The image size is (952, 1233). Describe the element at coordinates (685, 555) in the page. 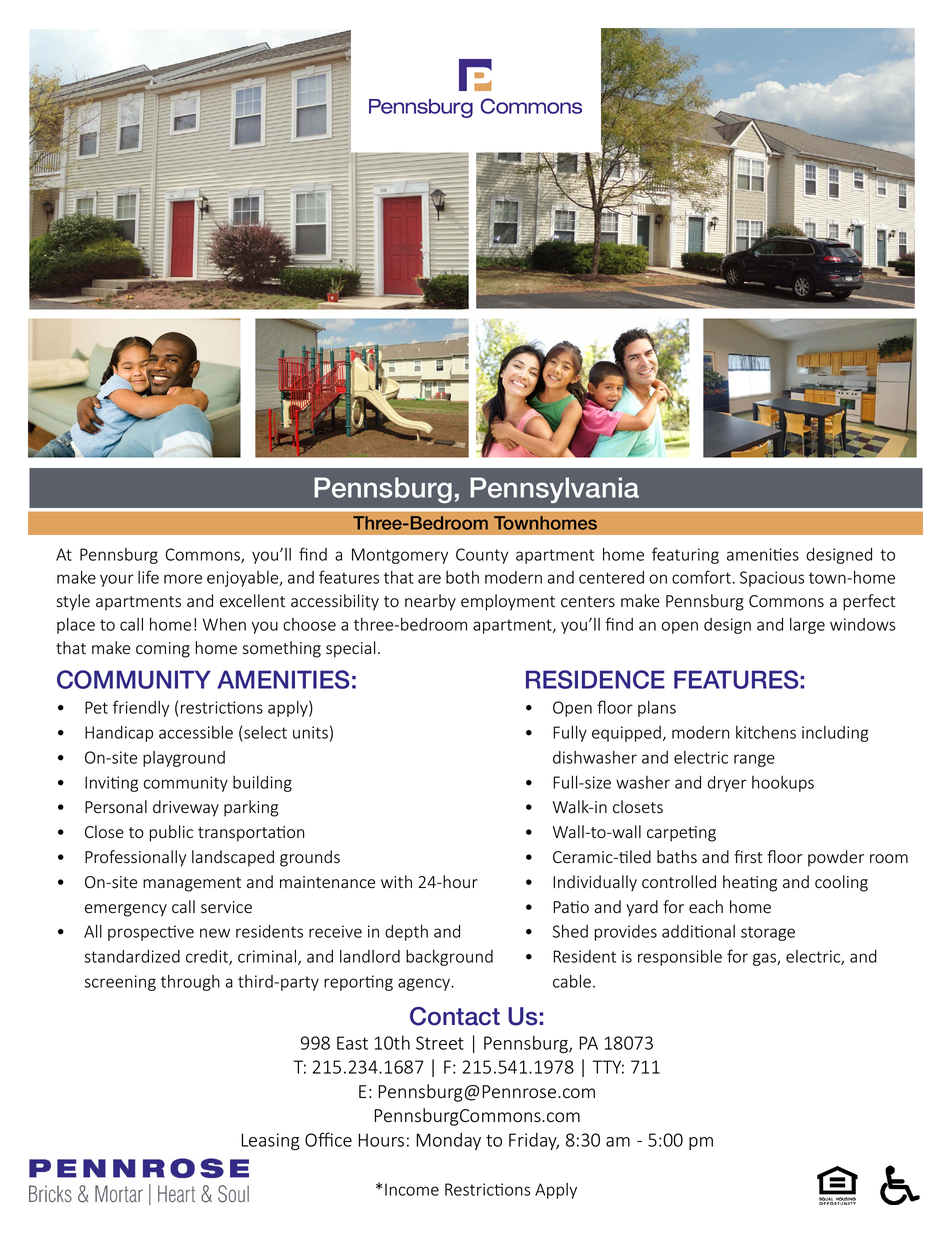

I see `featuring` at that location.
